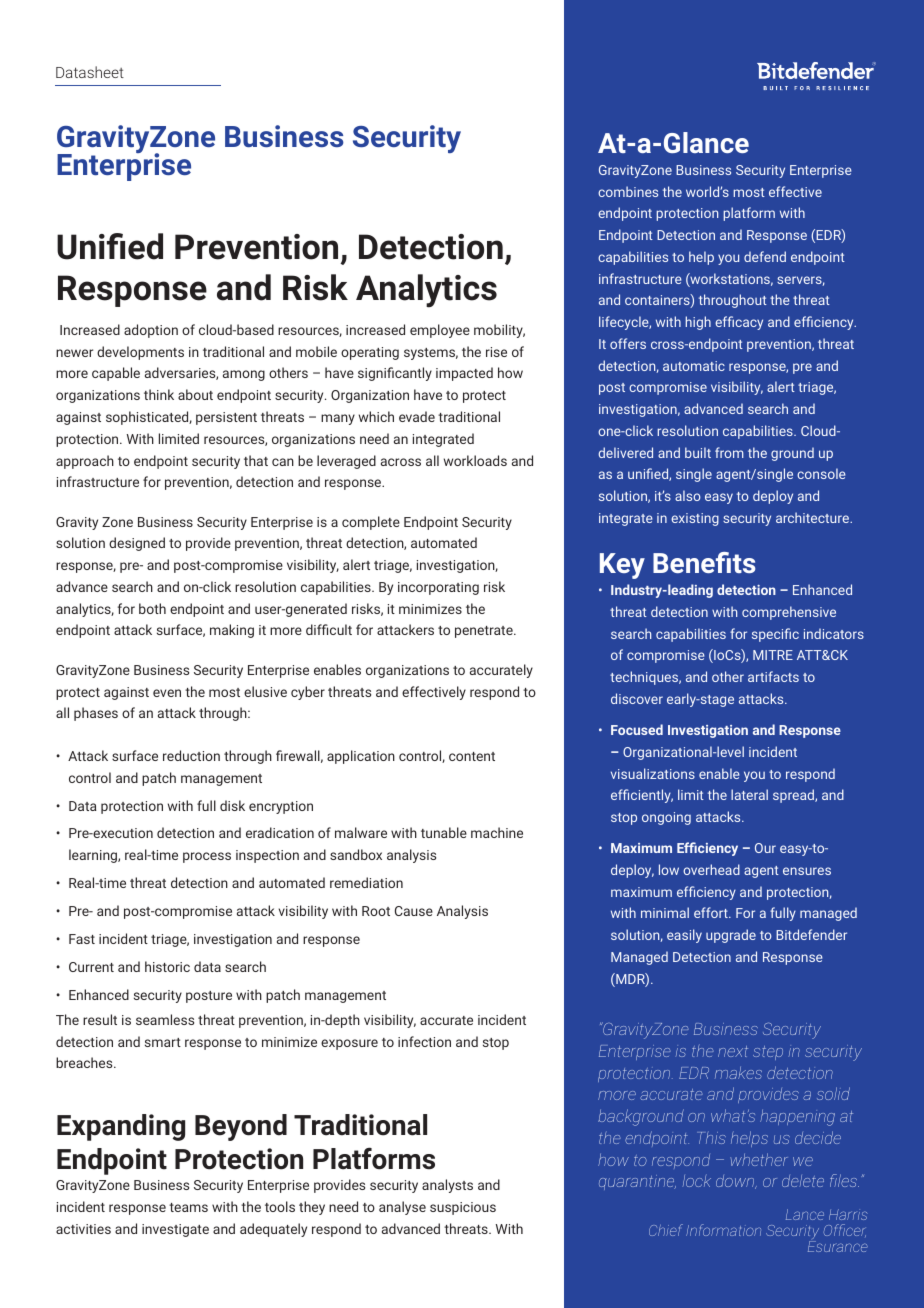  What do you see at coordinates (151, 331) in the screenshot?
I see `adoption` at bounding box center [151, 331].
